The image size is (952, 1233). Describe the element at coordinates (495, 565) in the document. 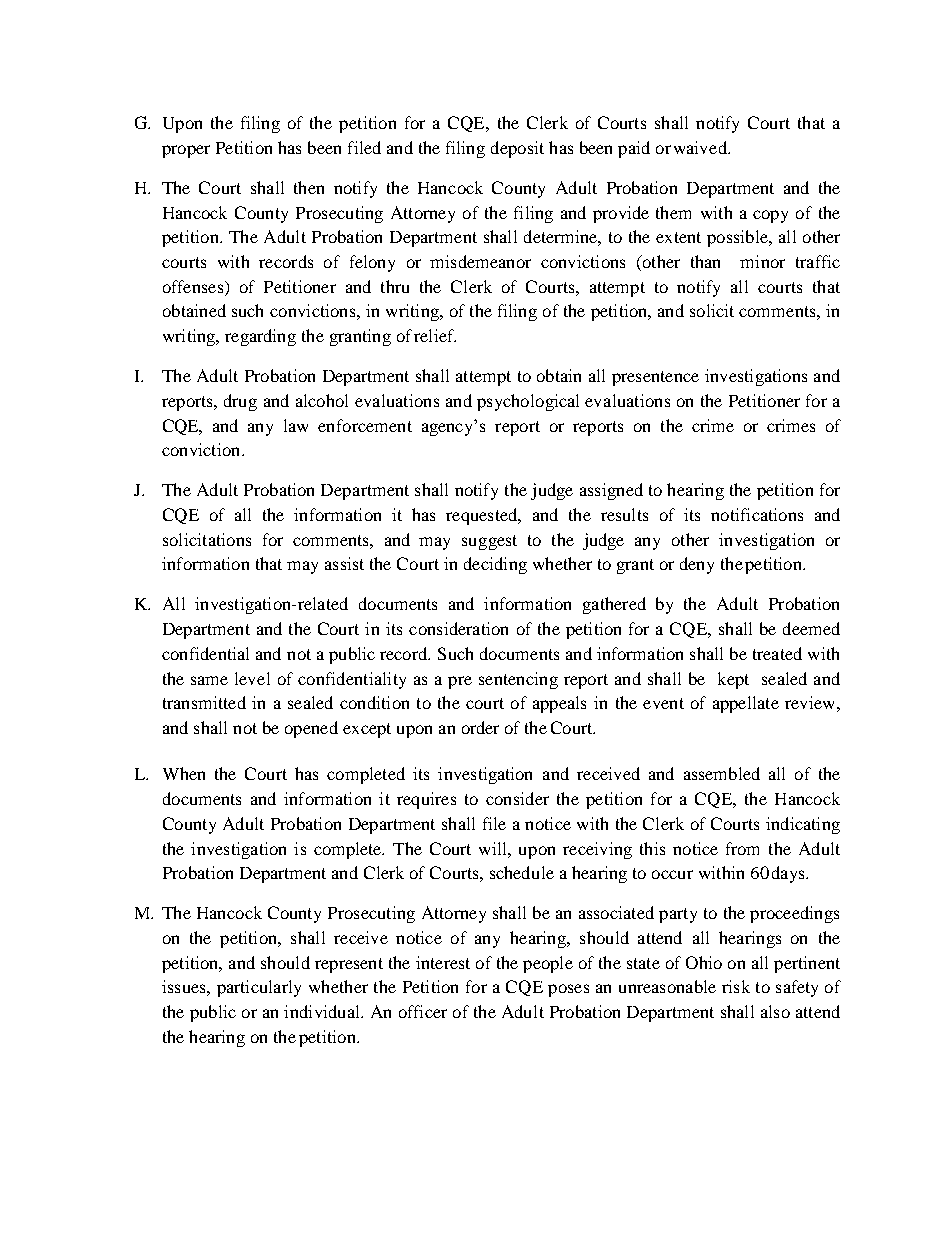

I see `deciding` at that location.
